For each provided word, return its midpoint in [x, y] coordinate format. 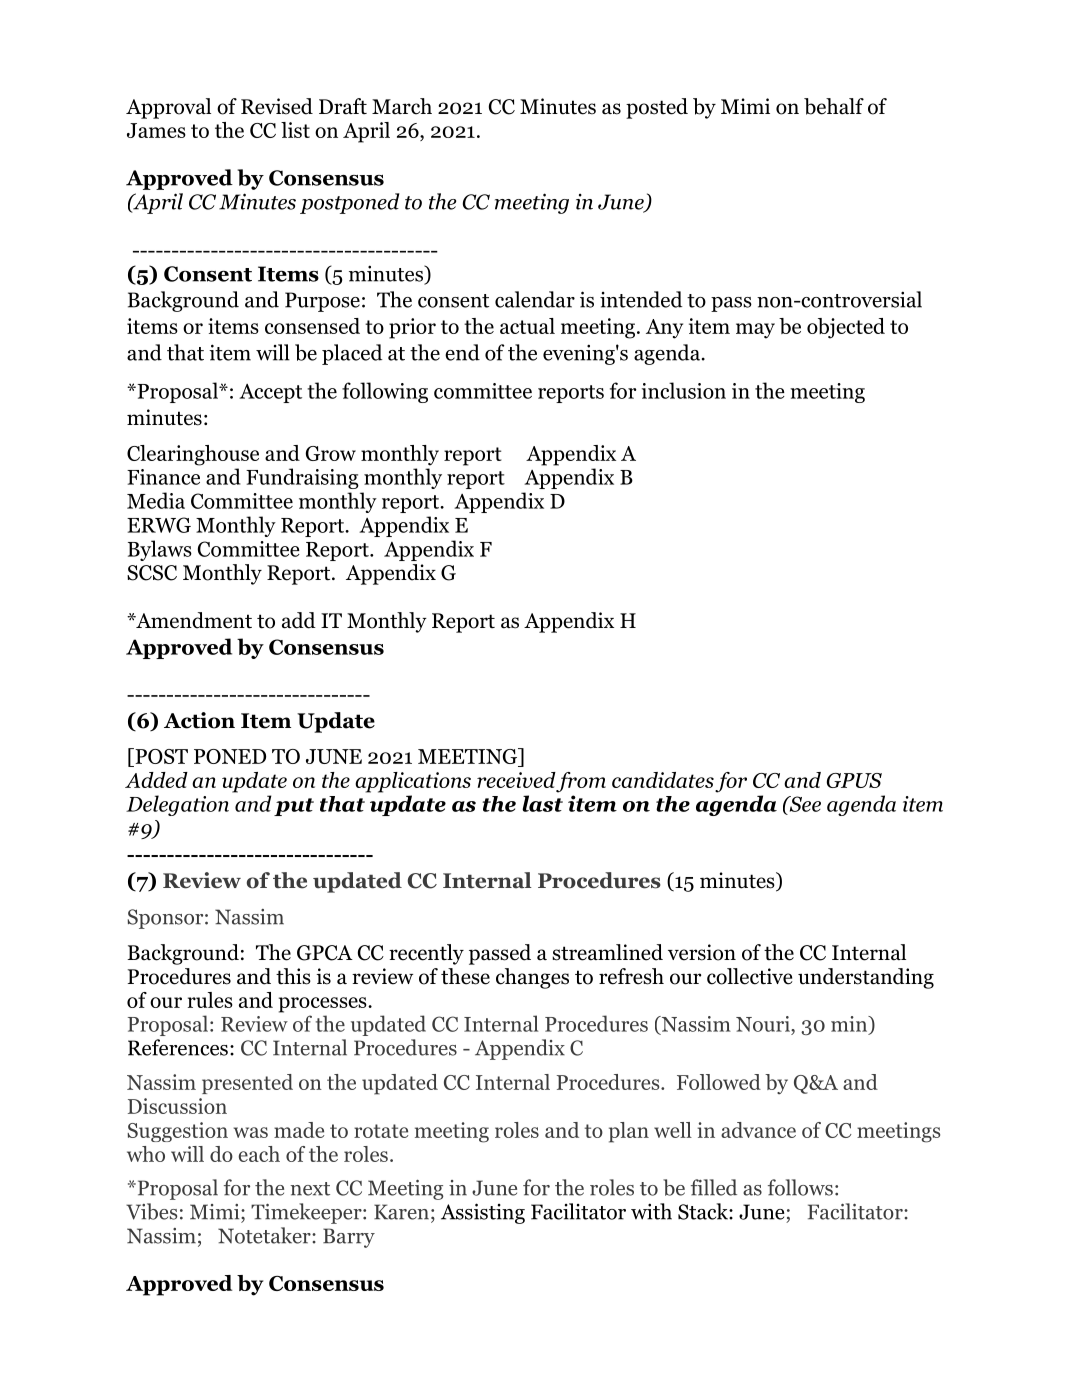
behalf [834, 106]
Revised [277, 106]
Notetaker [265, 1235]
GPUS [854, 780]
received [516, 780]
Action [199, 720]
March [402, 106]
